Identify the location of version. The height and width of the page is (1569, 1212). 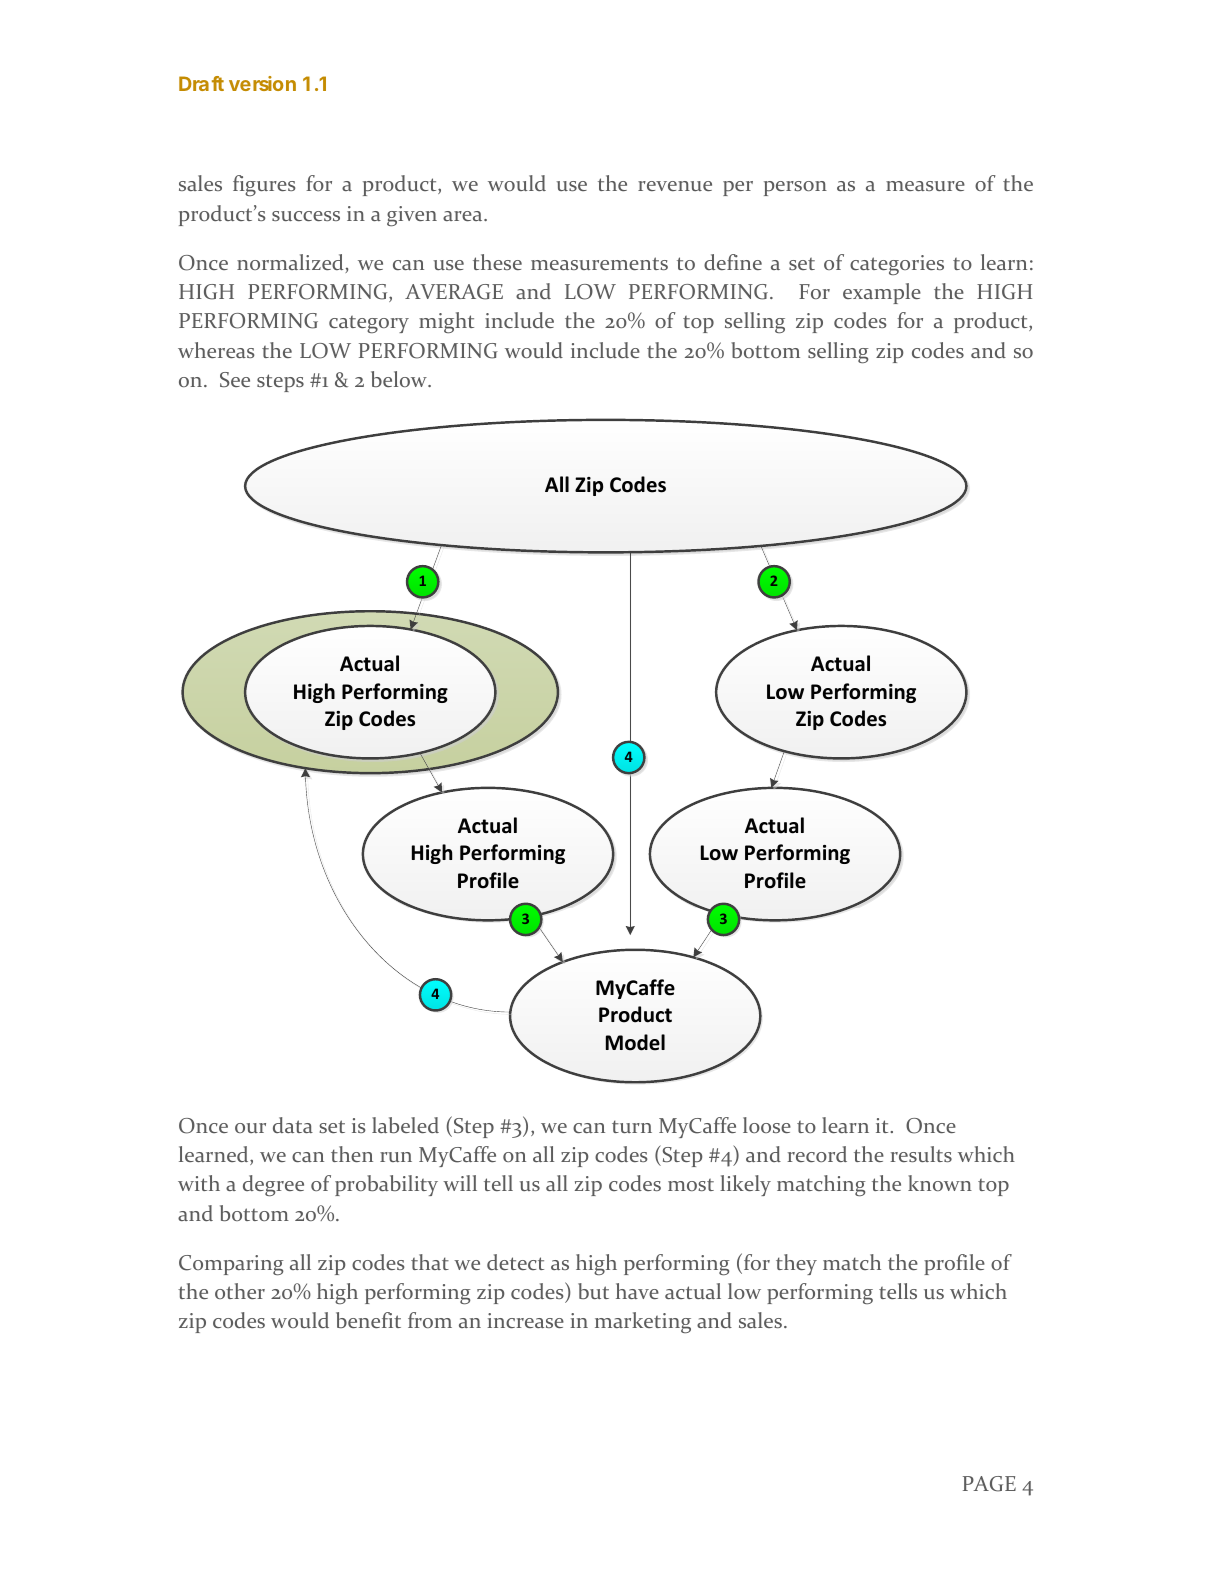
(262, 83).
